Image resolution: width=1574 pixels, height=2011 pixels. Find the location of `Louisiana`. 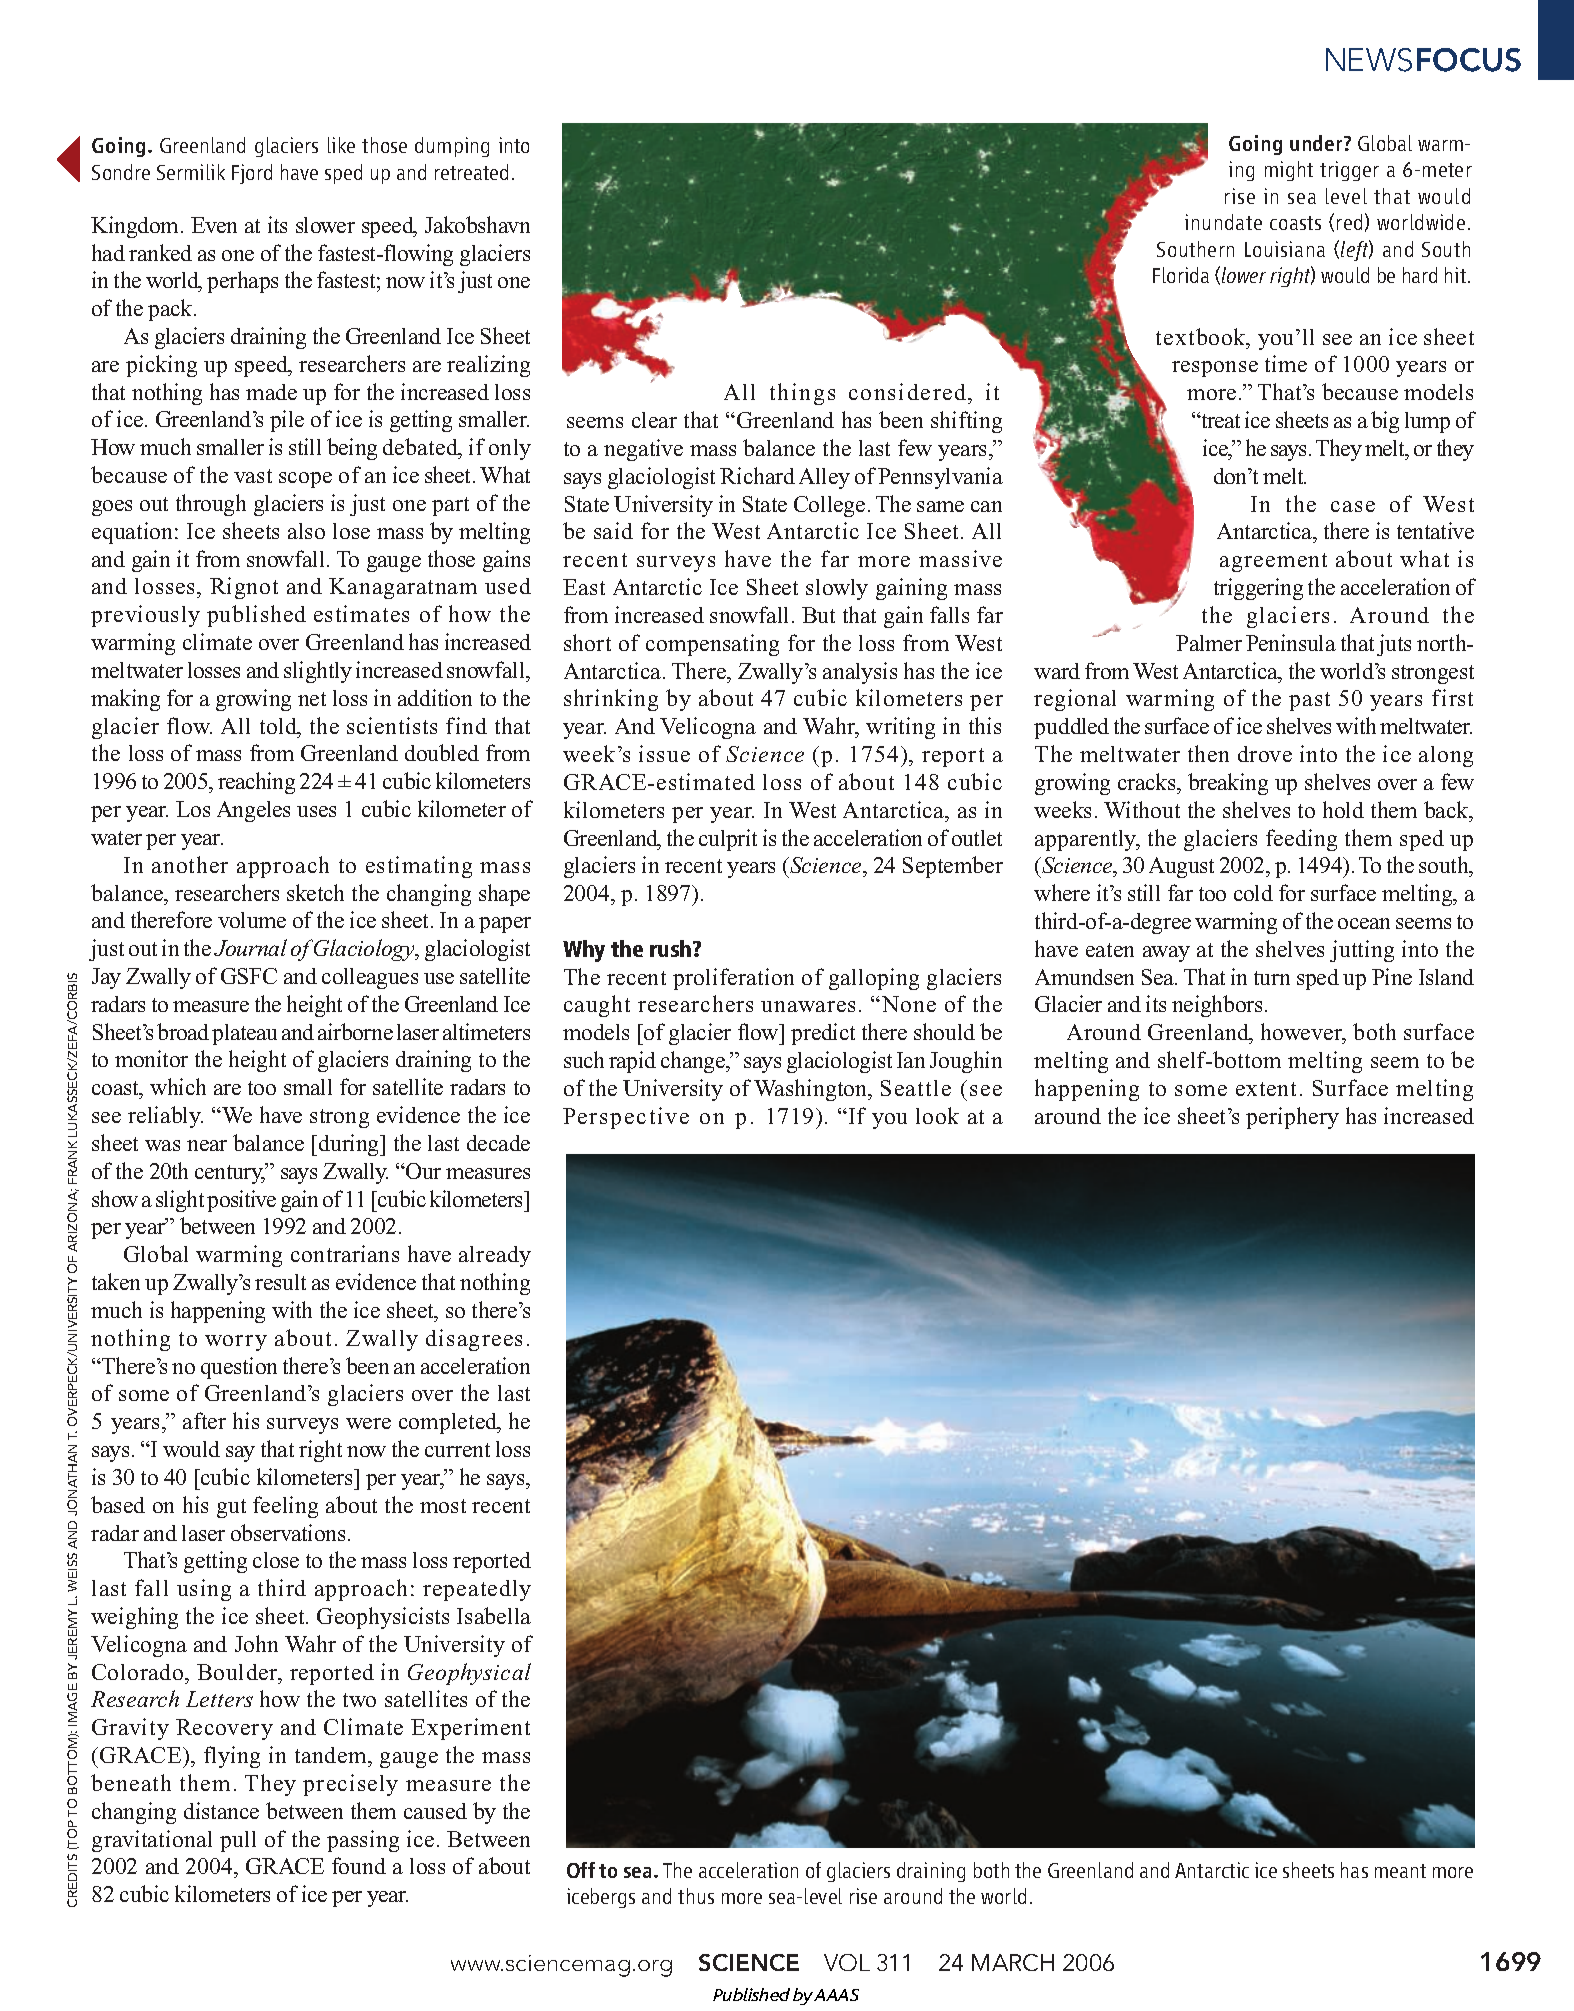

Louisiana is located at coordinates (1285, 249).
